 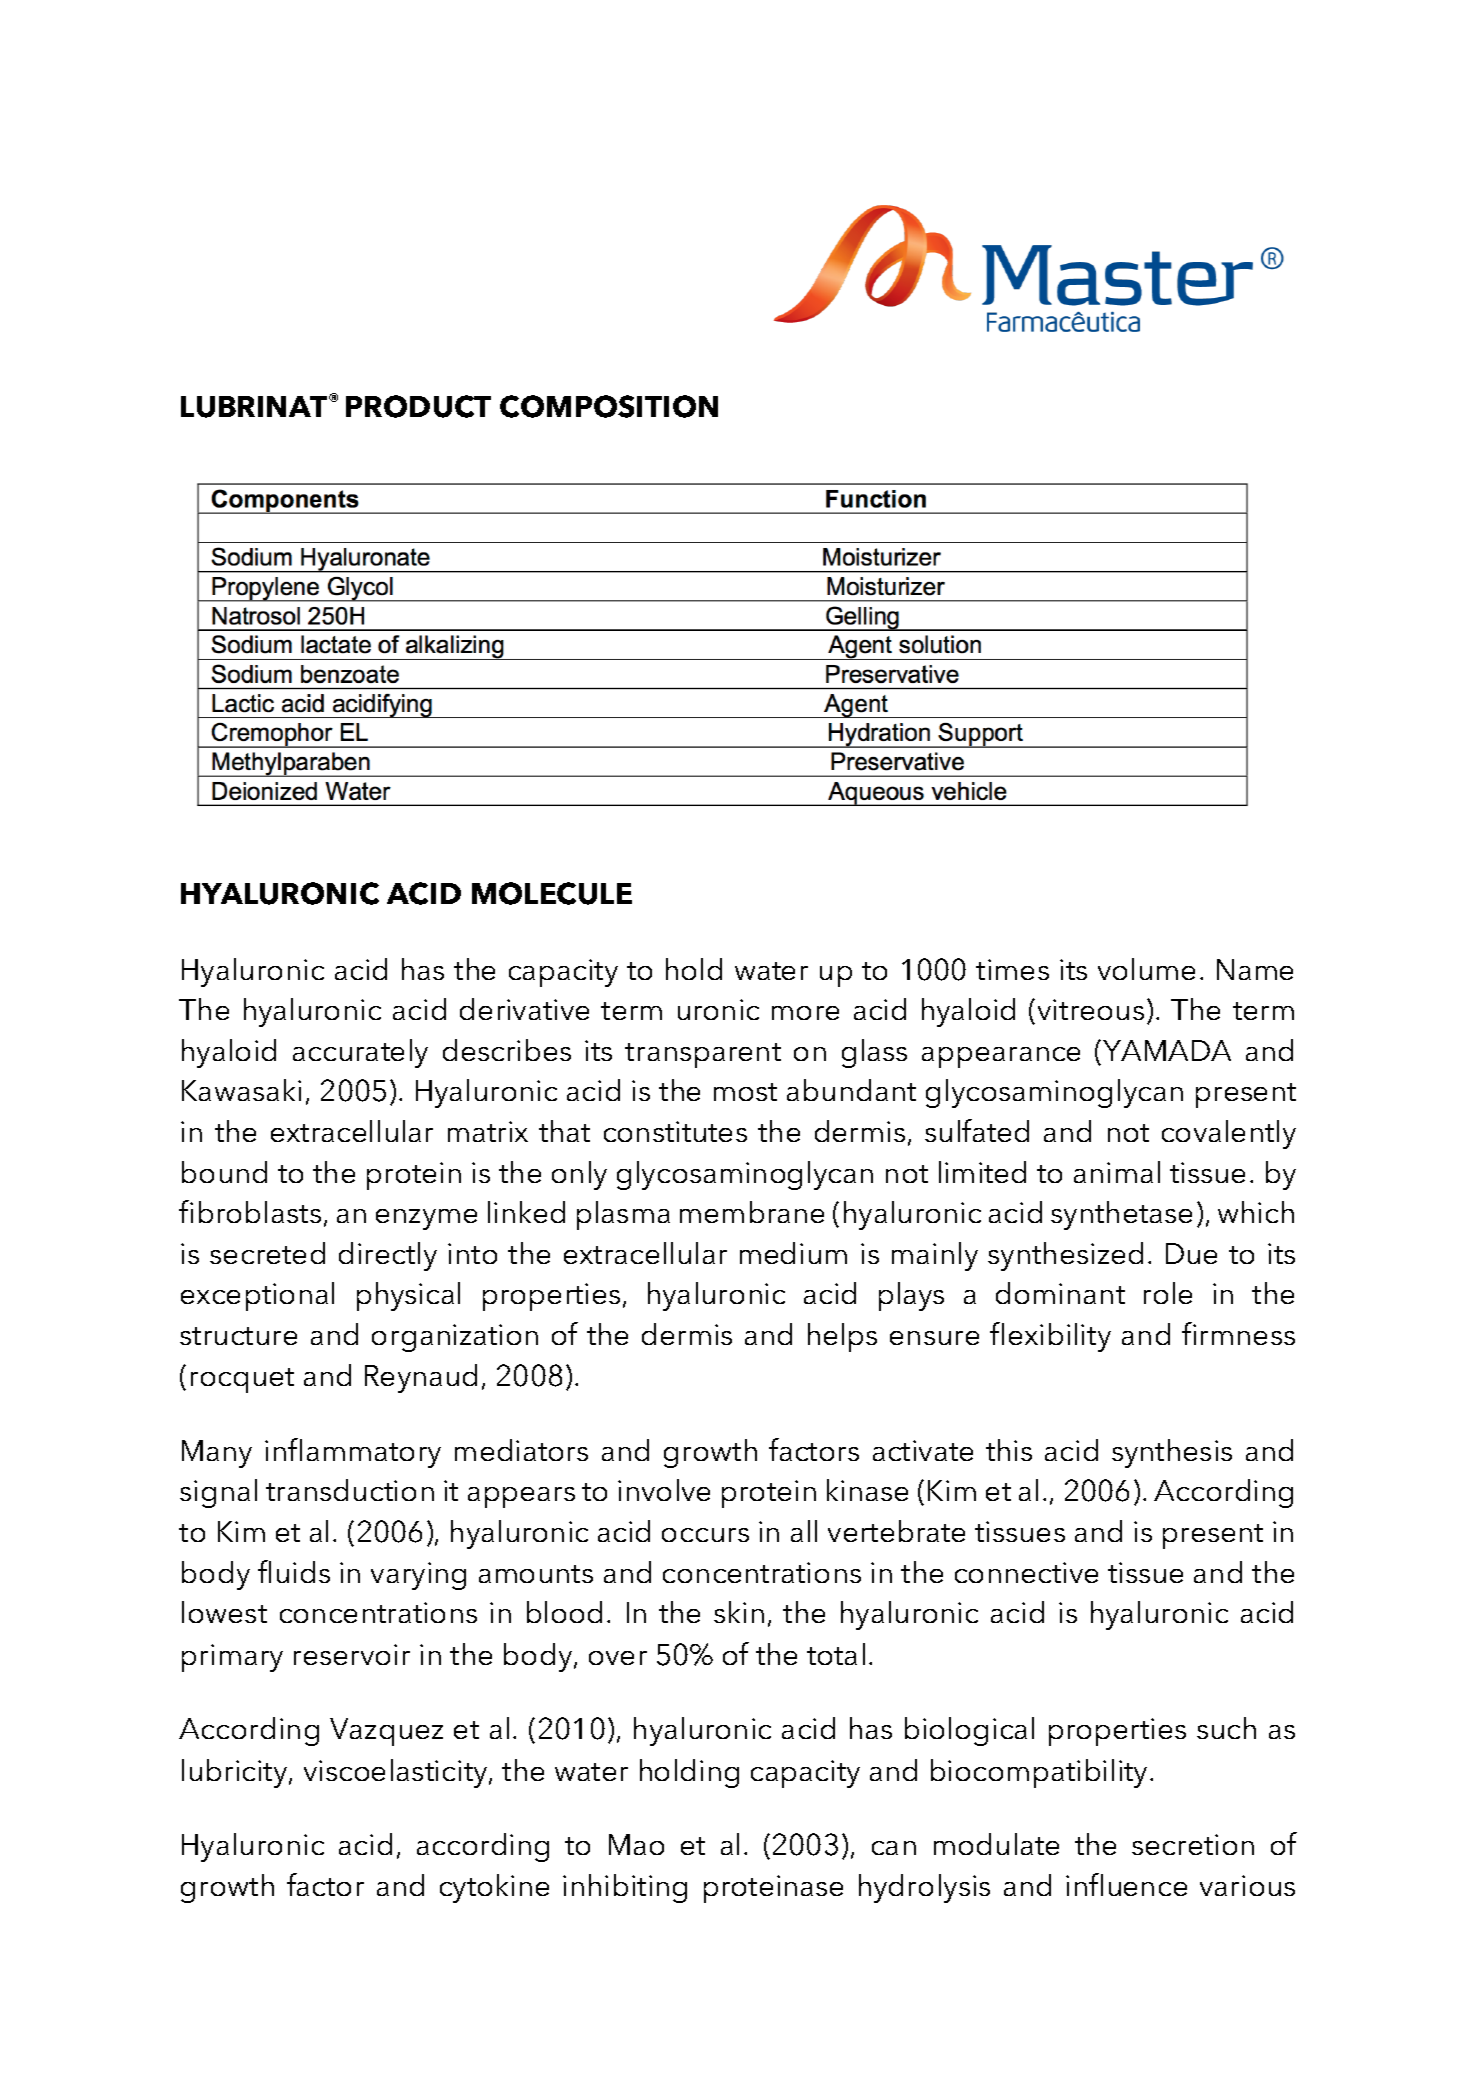 What do you see at coordinates (793, 1253) in the page?
I see `medium` at bounding box center [793, 1253].
